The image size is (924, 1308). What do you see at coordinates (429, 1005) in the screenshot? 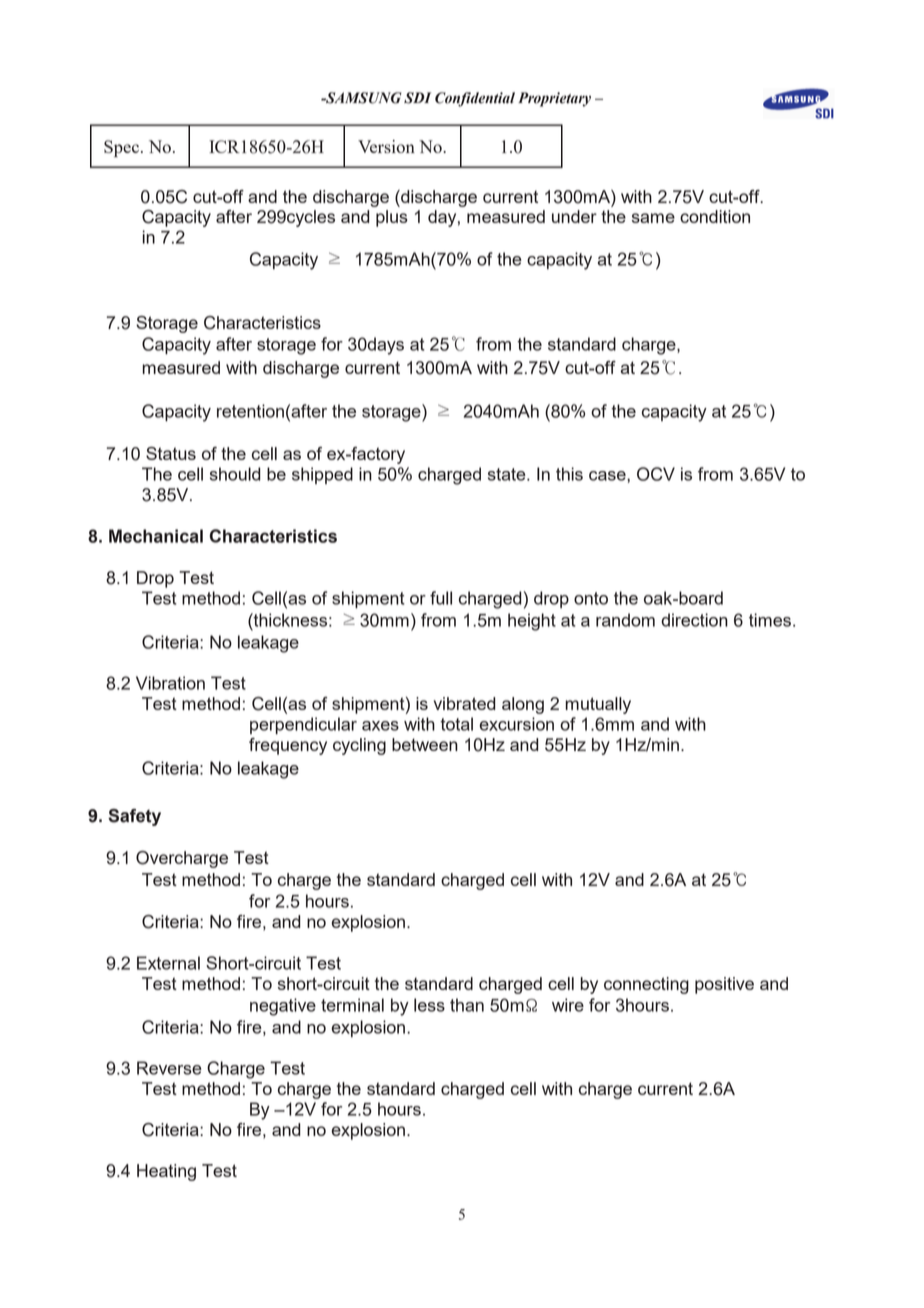
I see `less` at bounding box center [429, 1005].
